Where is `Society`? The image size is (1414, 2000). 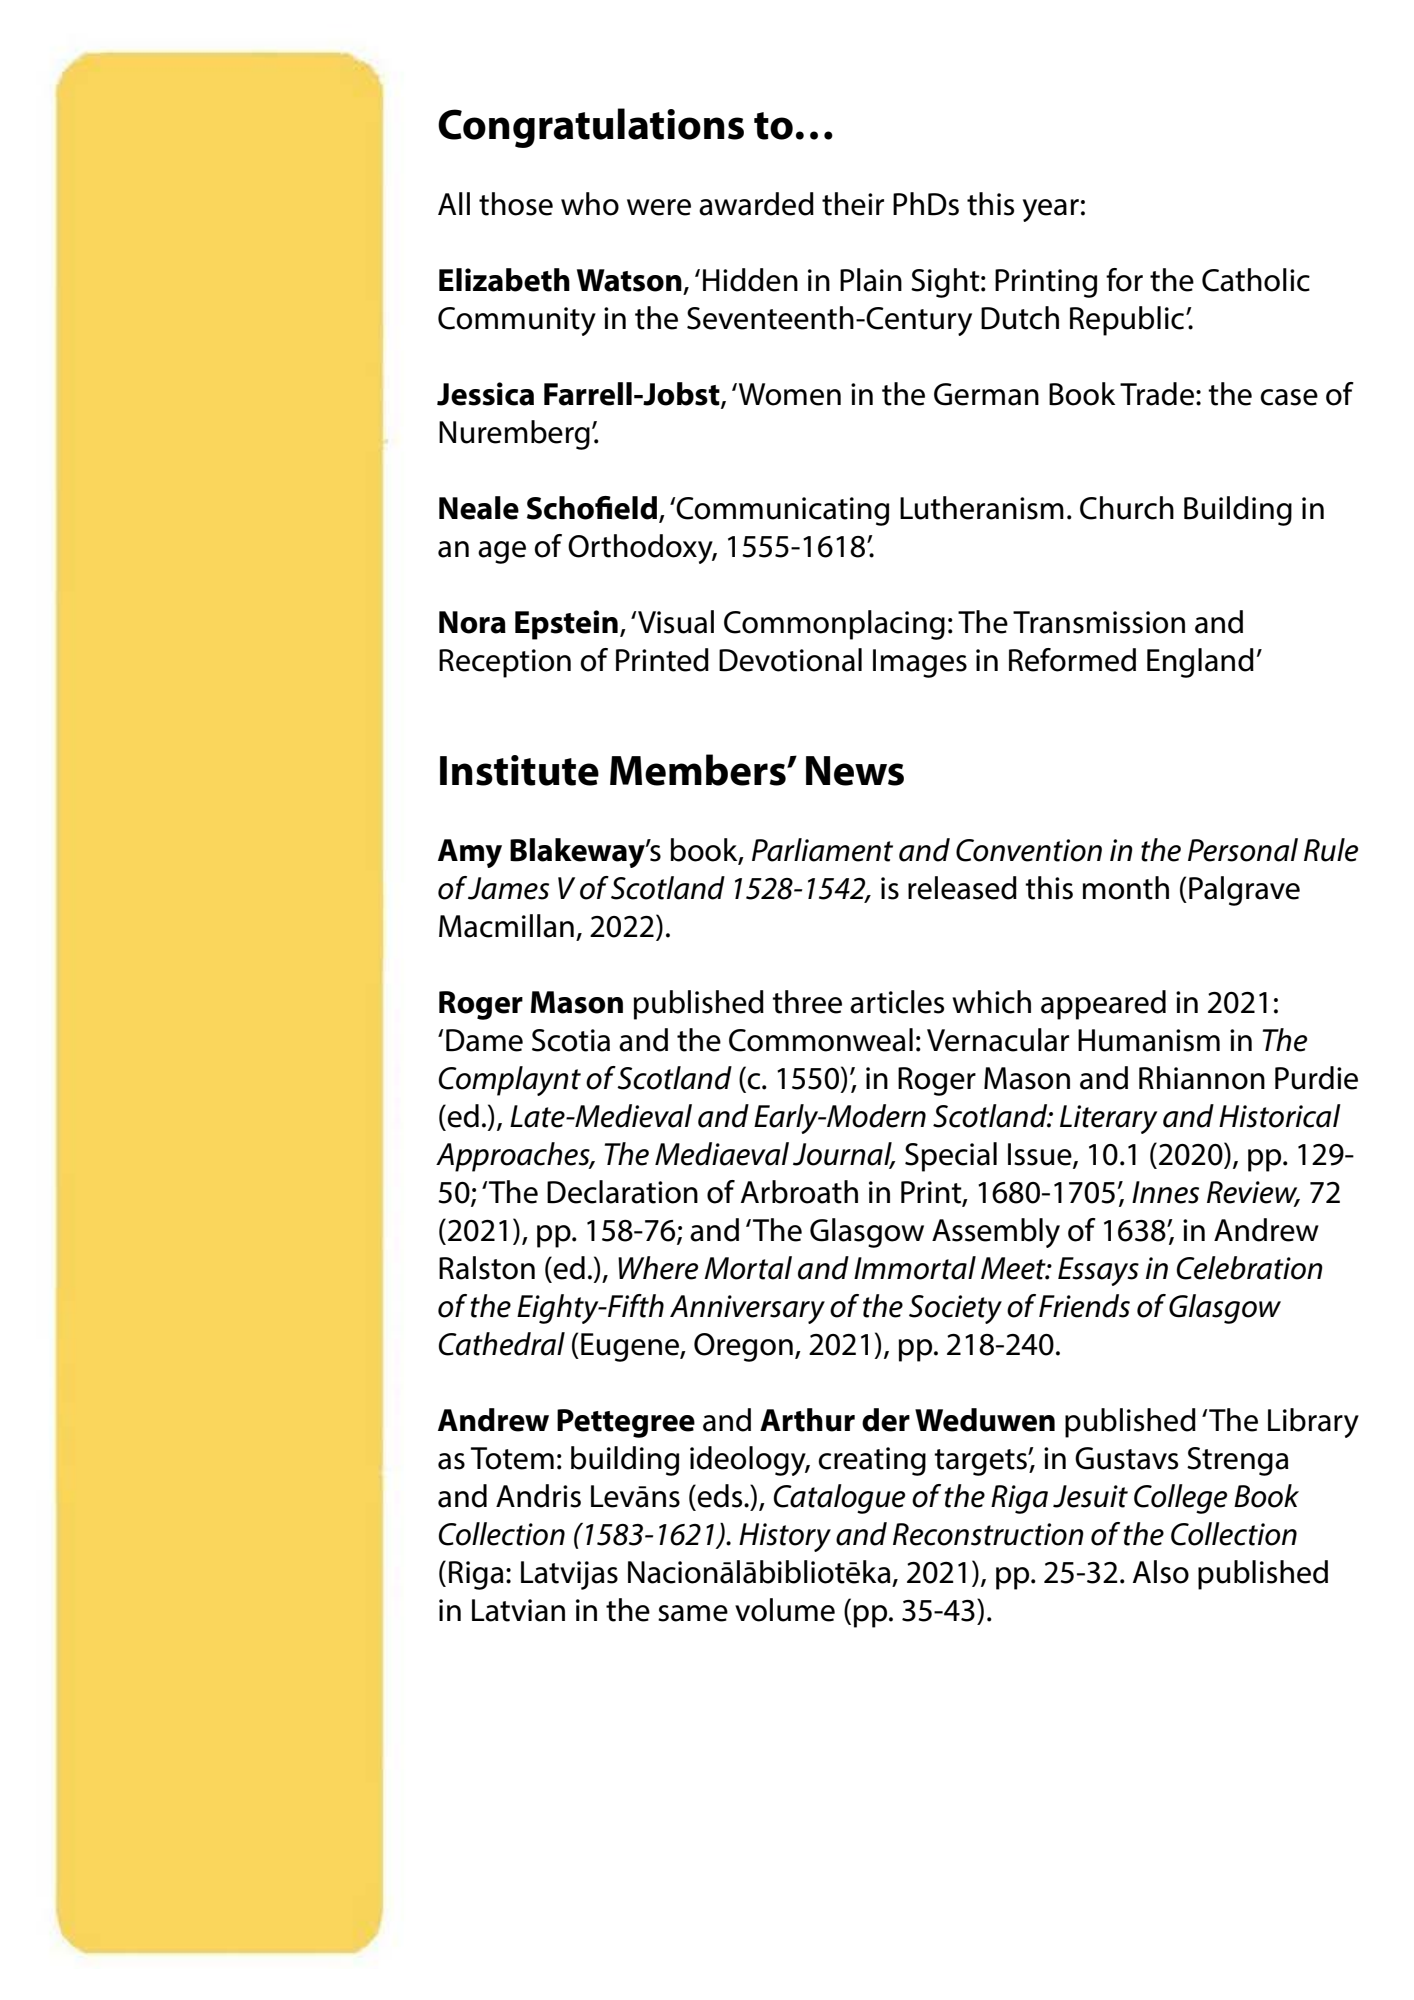 Society is located at coordinates (955, 1309).
